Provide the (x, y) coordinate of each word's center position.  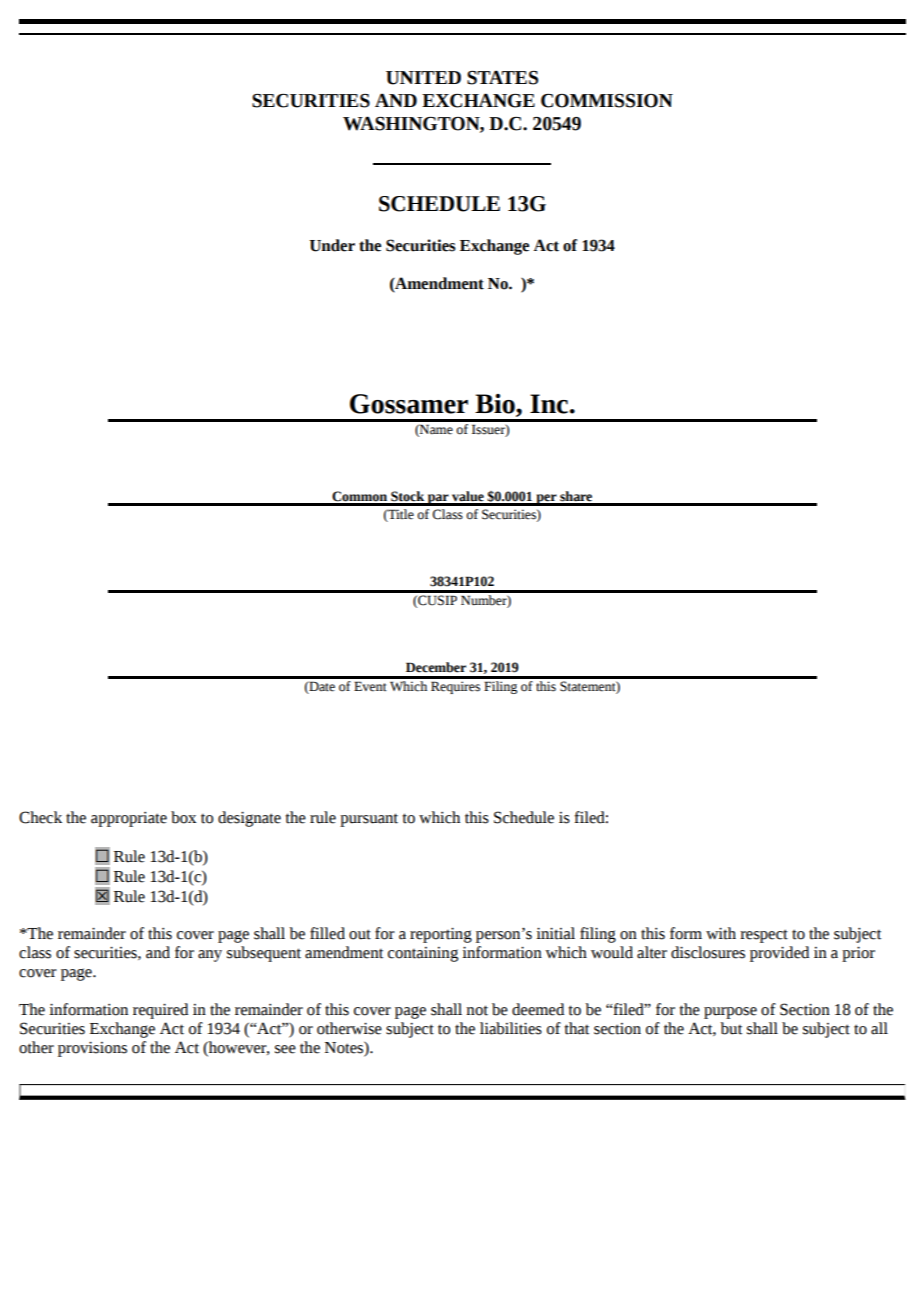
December (436, 667)
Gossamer (409, 404)
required (160, 1011)
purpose (730, 1013)
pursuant (369, 820)
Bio (496, 404)
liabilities (511, 1028)
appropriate (129, 819)
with (721, 933)
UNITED (423, 78)
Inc (549, 404)
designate (249, 819)
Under (332, 245)
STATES (502, 78)
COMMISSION (607, 101)
